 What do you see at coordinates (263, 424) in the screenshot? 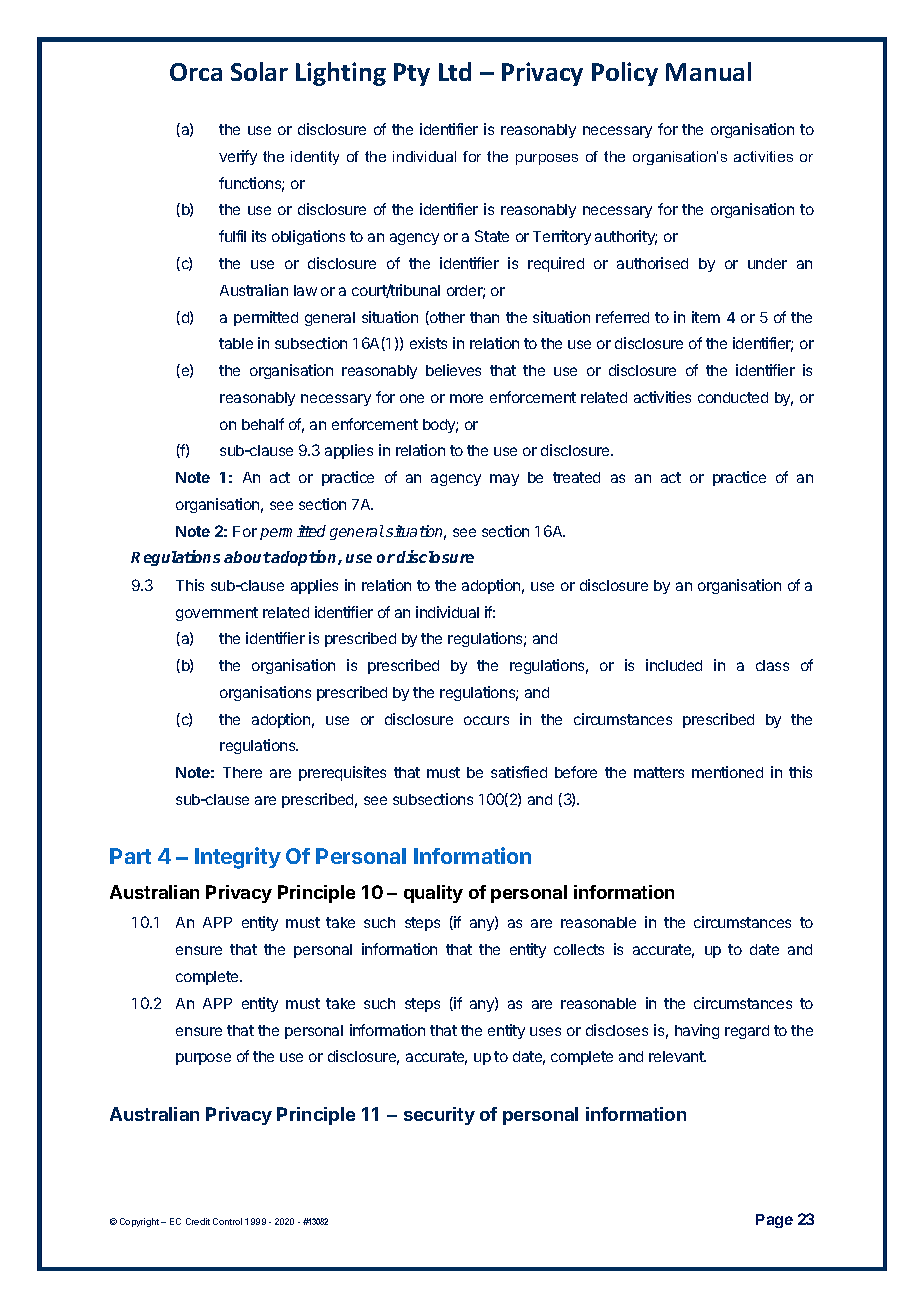
I see `behalf` at bounding box center [263, 424].
